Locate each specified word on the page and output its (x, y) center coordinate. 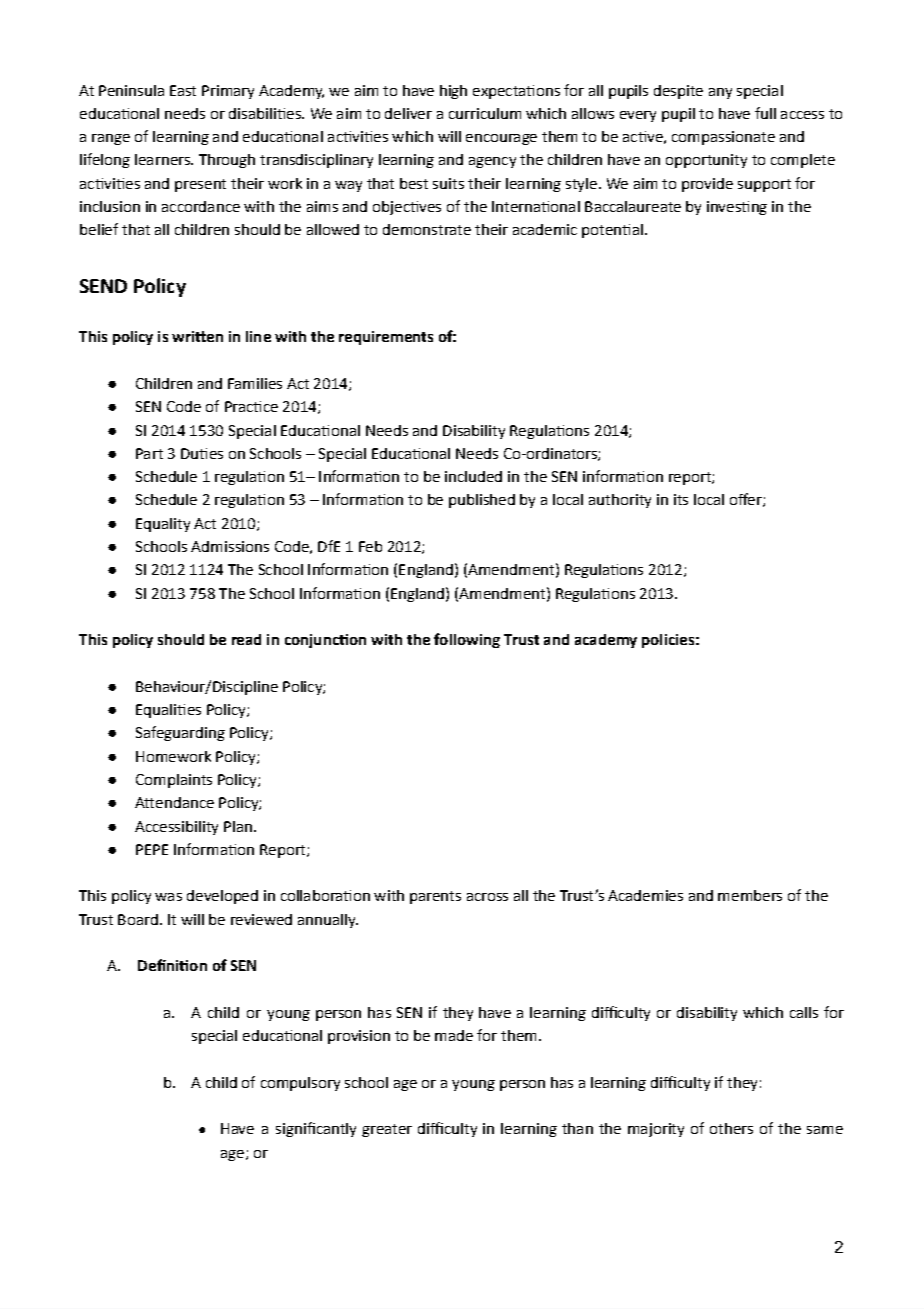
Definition (172, 965)
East (183, 90)
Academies (645, 895)
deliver (408, 113)
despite (678, 92)
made (454, 1035)
